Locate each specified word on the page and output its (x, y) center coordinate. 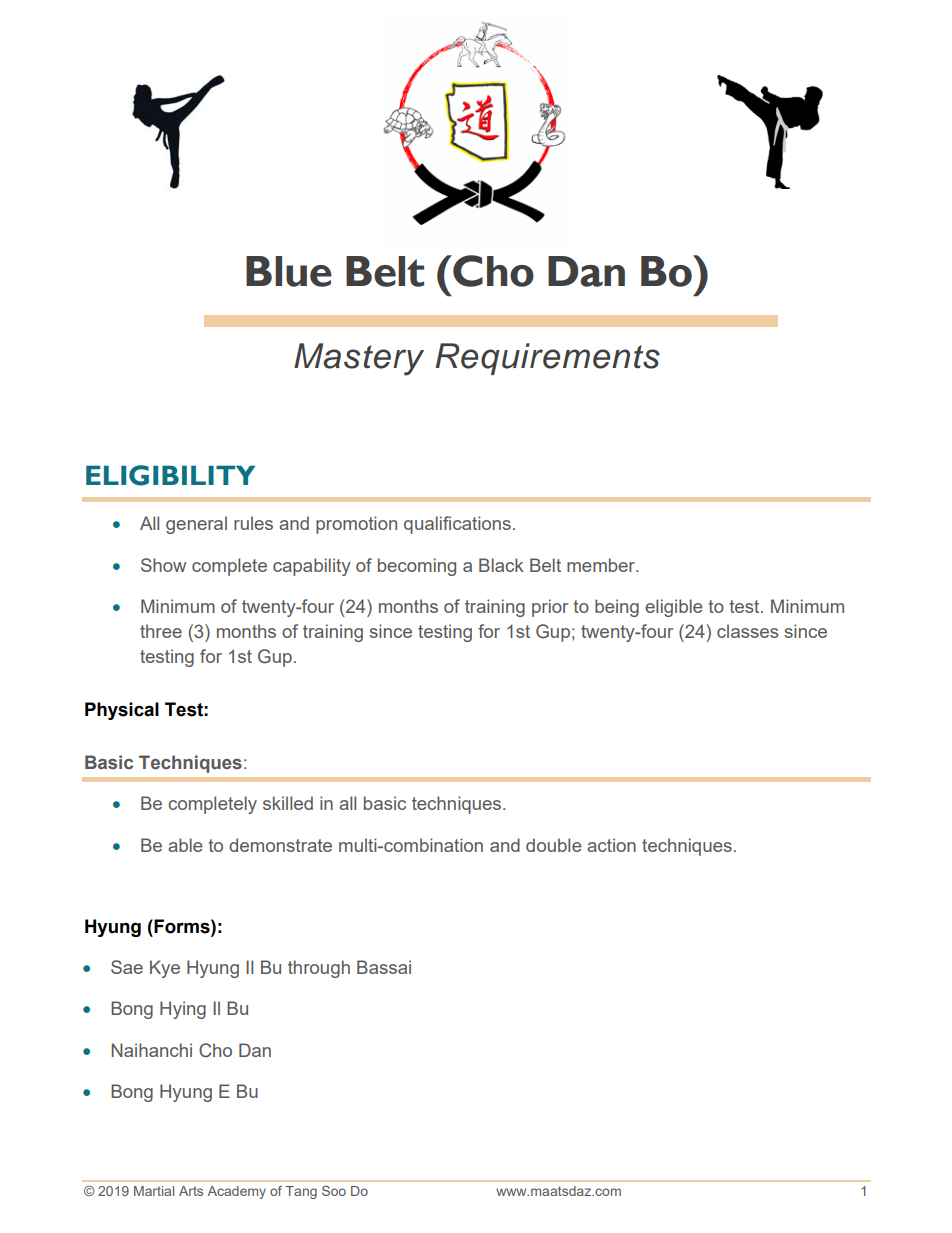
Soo (334, 1191)
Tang (301, 1192)
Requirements (547, 359)
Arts (191, 1191)
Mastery (359, 359)
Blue (289, 271)
